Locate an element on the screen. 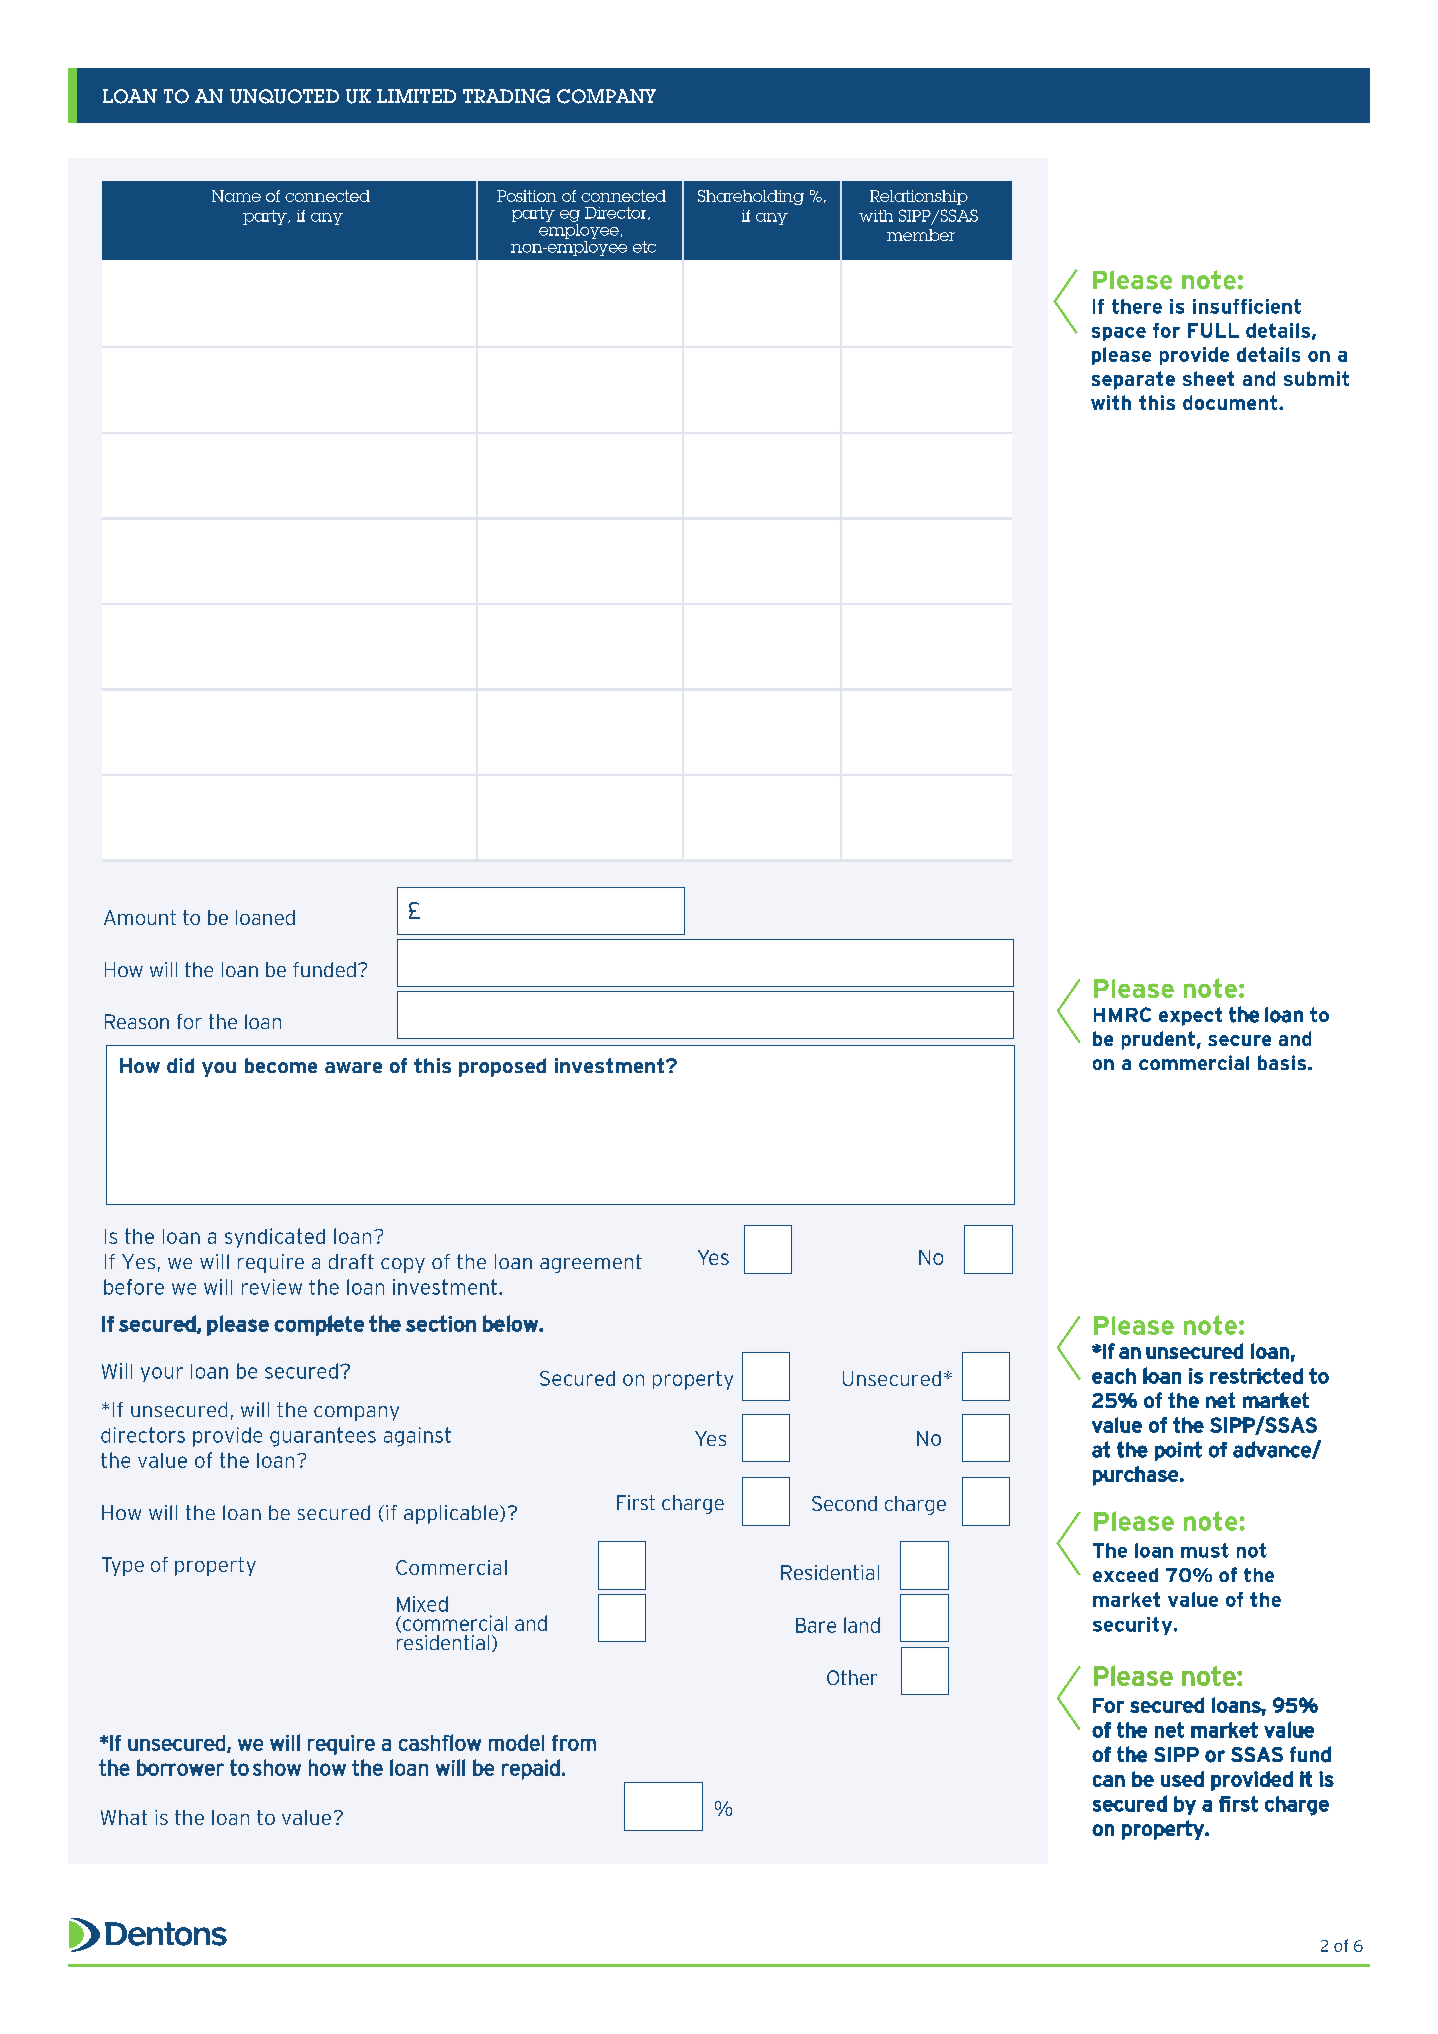 This screenshot has height=2034, width=1438. there is located at coordinates (1137, 306).
